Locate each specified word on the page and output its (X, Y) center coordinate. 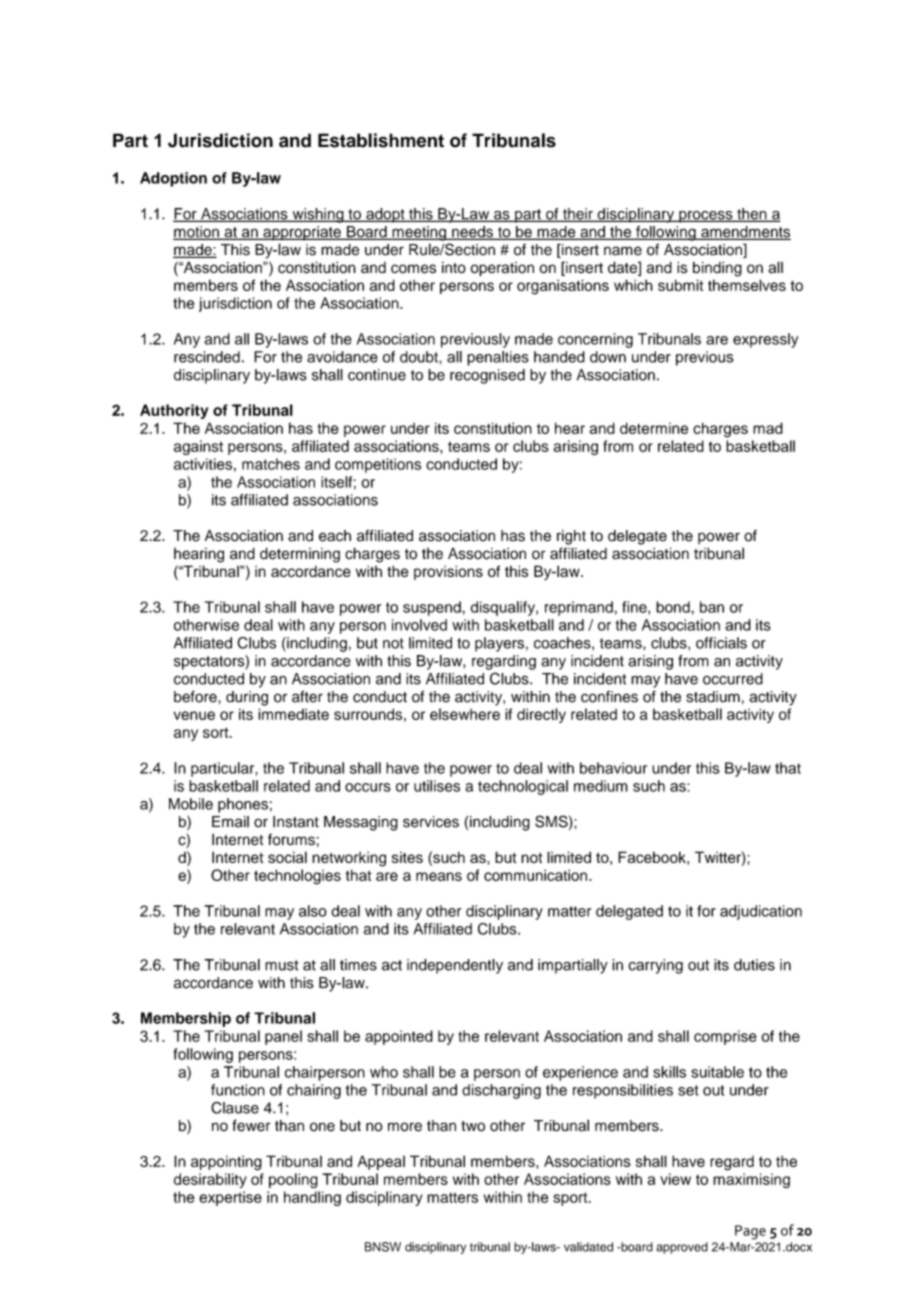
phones (243, 805)
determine (654, 428)
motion (197, 233)
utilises (437, 786)
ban (712, 607)
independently (455, 966)
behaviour (613, 768)
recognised (487, 376)
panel (283, 1037)
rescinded (207, 357)
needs (472, 233)
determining (300, 555)
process (706, 217)
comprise (725, 1037)
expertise (230, 1198)
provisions (448, 572)
